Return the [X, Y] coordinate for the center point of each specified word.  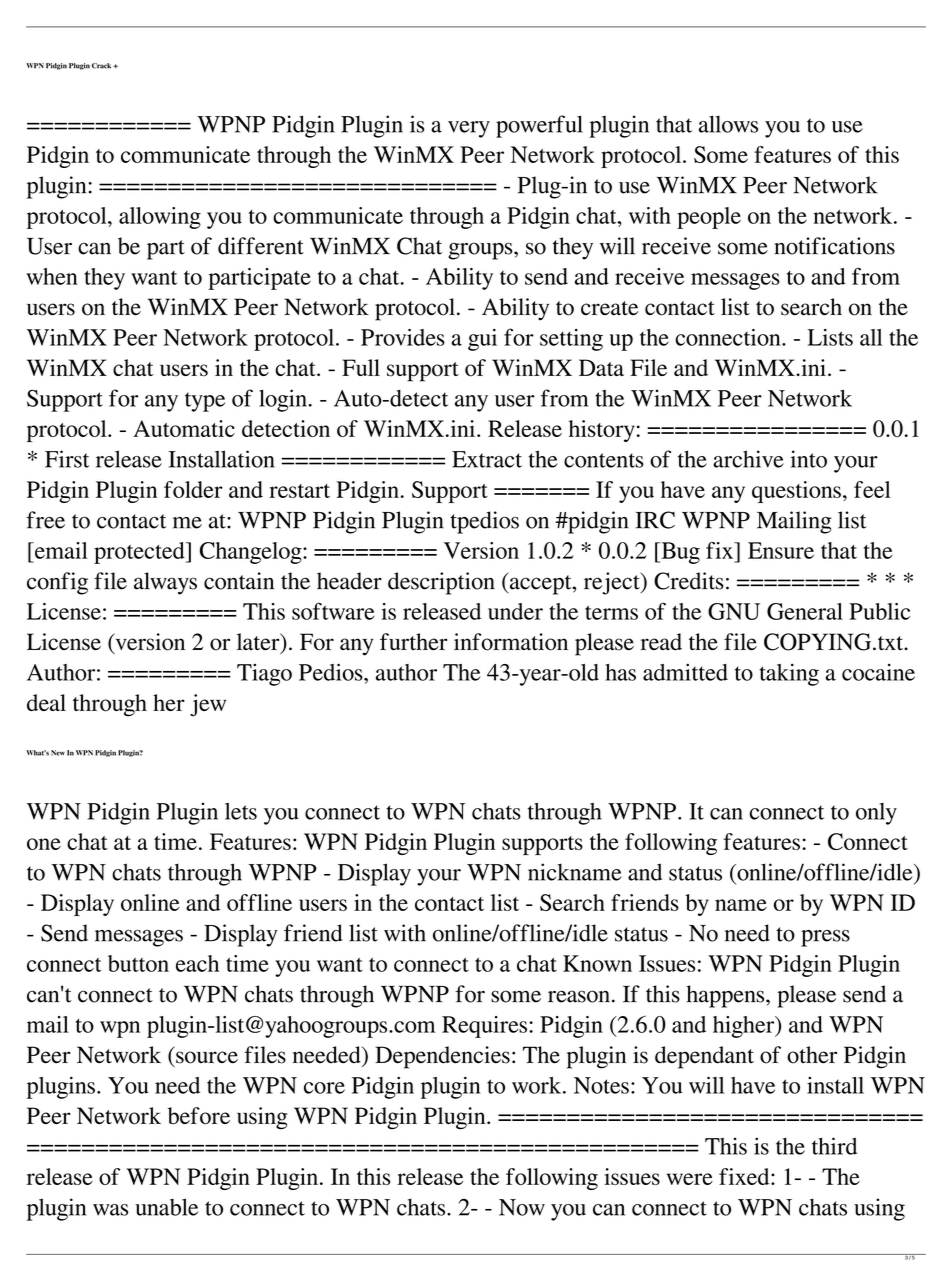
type [205, 402]
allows [728, 124]
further [413, 641]
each [197, 963]
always [165, 583]
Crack [103, 66]
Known [597, 963]
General [805, 611]
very [469, 129]
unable [166, 1207]
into [809, 459]
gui [482, 340]
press [825, 938]
